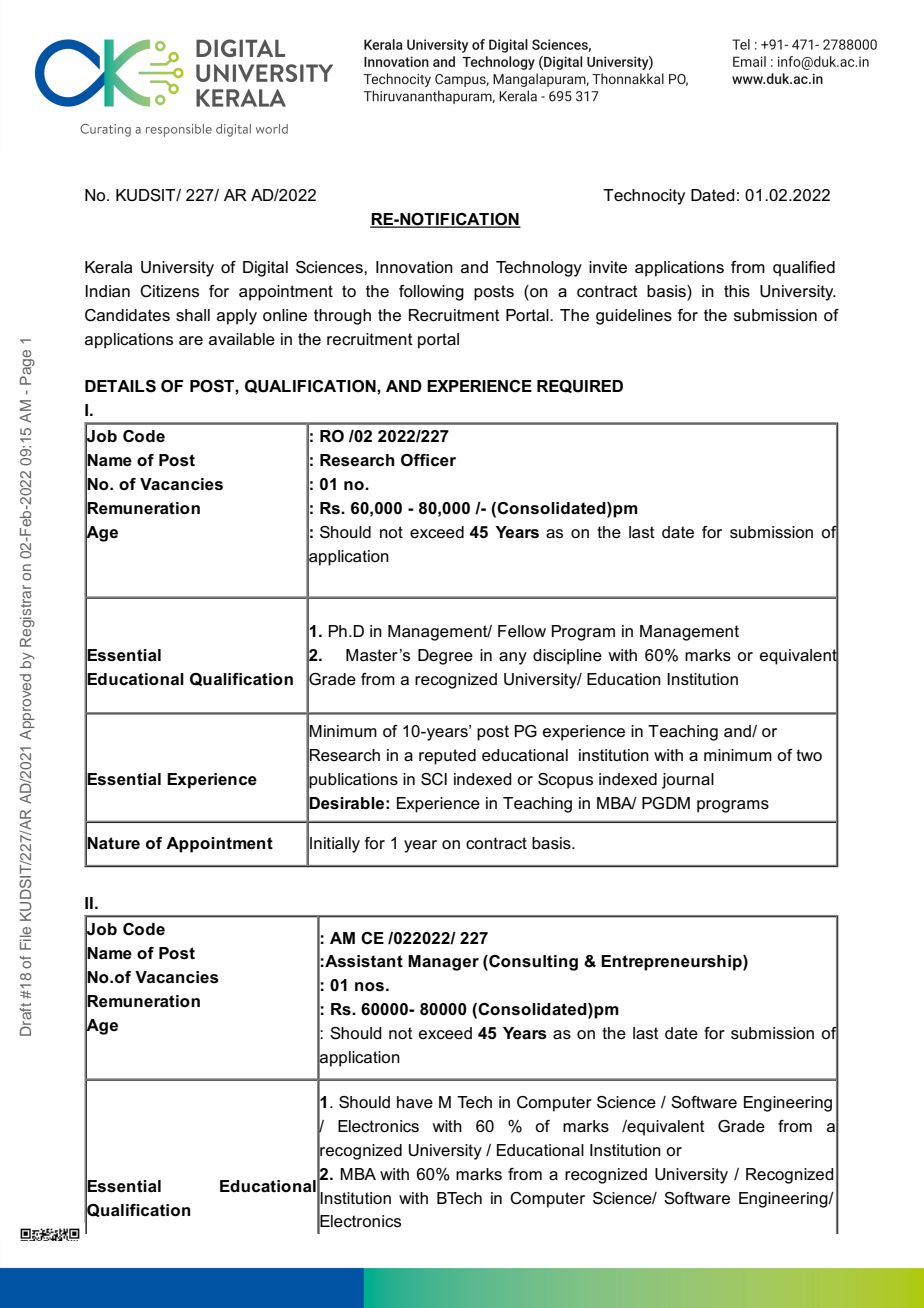  What do you see at coordinates (580, 386) in the image?
I see `REQUIRED` at bounding box center [580, 386].
